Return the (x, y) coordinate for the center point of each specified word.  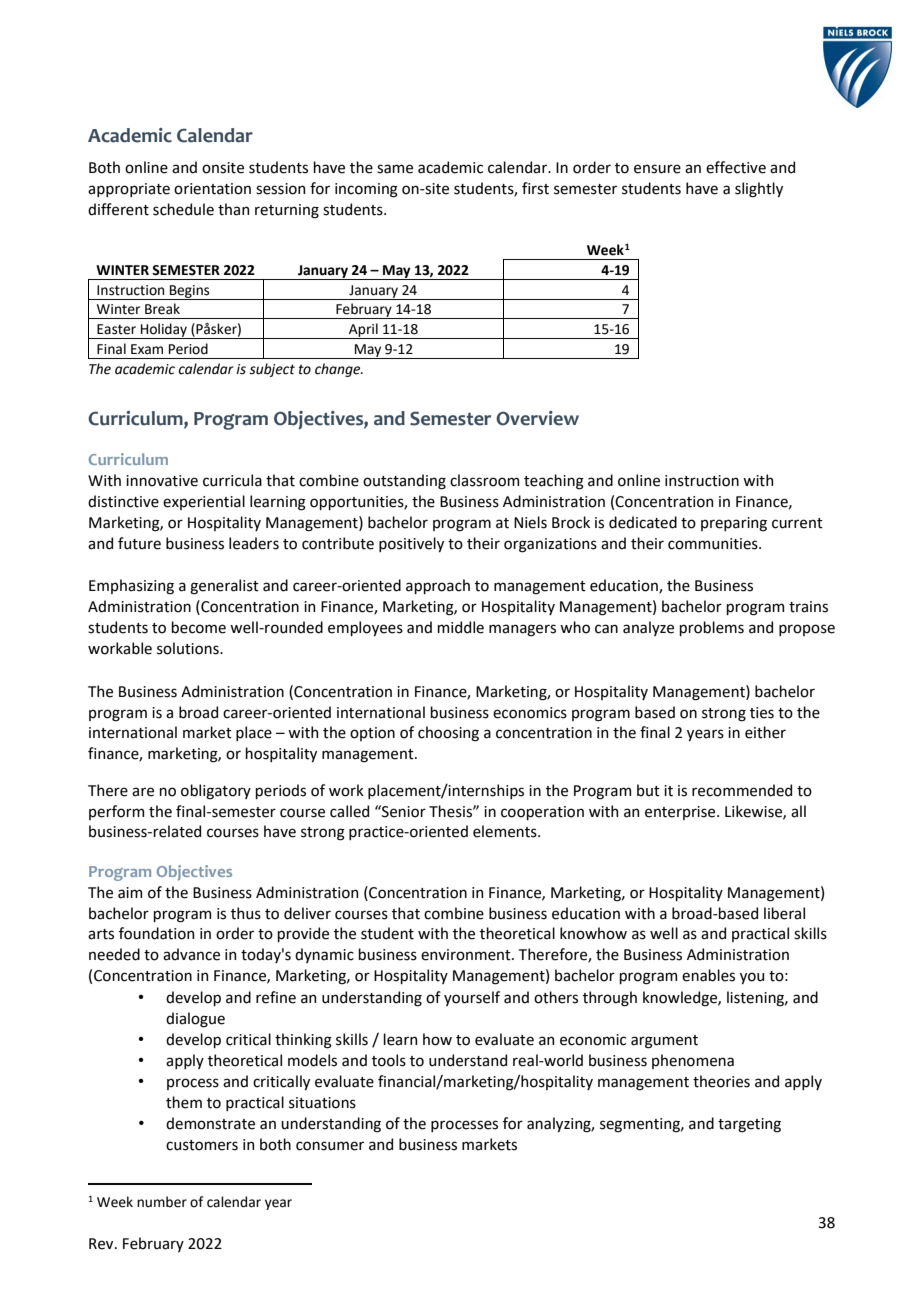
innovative (162, 481)
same (395, 169)
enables (708, 975)
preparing (734, 524)
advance (191, 954)
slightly (759, 190)
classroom (484, 480)
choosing (448, 734)
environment (467, 955)
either (765, 732)
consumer (330, 1146)
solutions (189, 648)
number (162, 1202)
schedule (183, 209)
